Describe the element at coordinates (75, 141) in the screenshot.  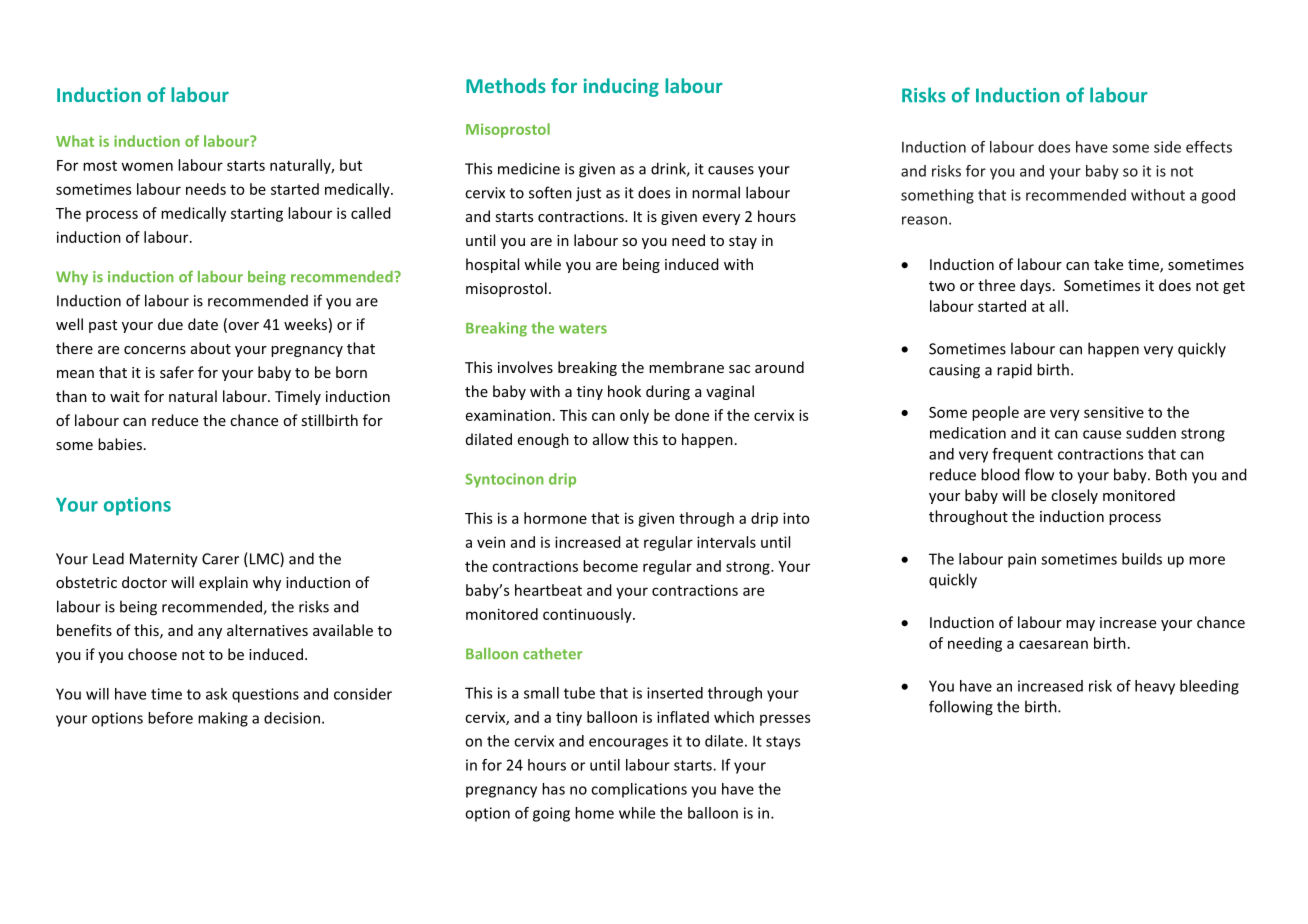
I see `What` at that location.
